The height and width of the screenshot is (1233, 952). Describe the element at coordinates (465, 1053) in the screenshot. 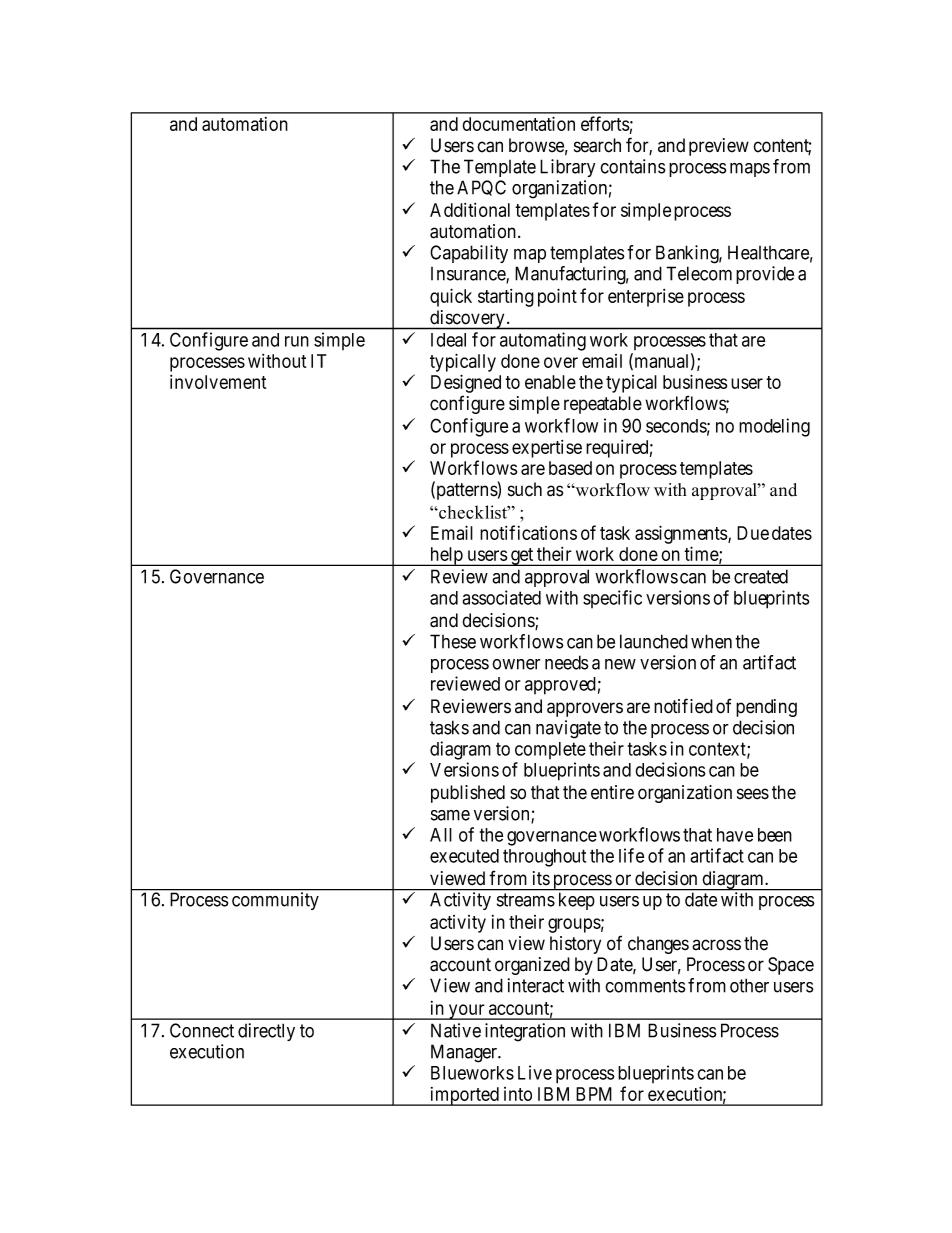

I see `Manager` at that location.
